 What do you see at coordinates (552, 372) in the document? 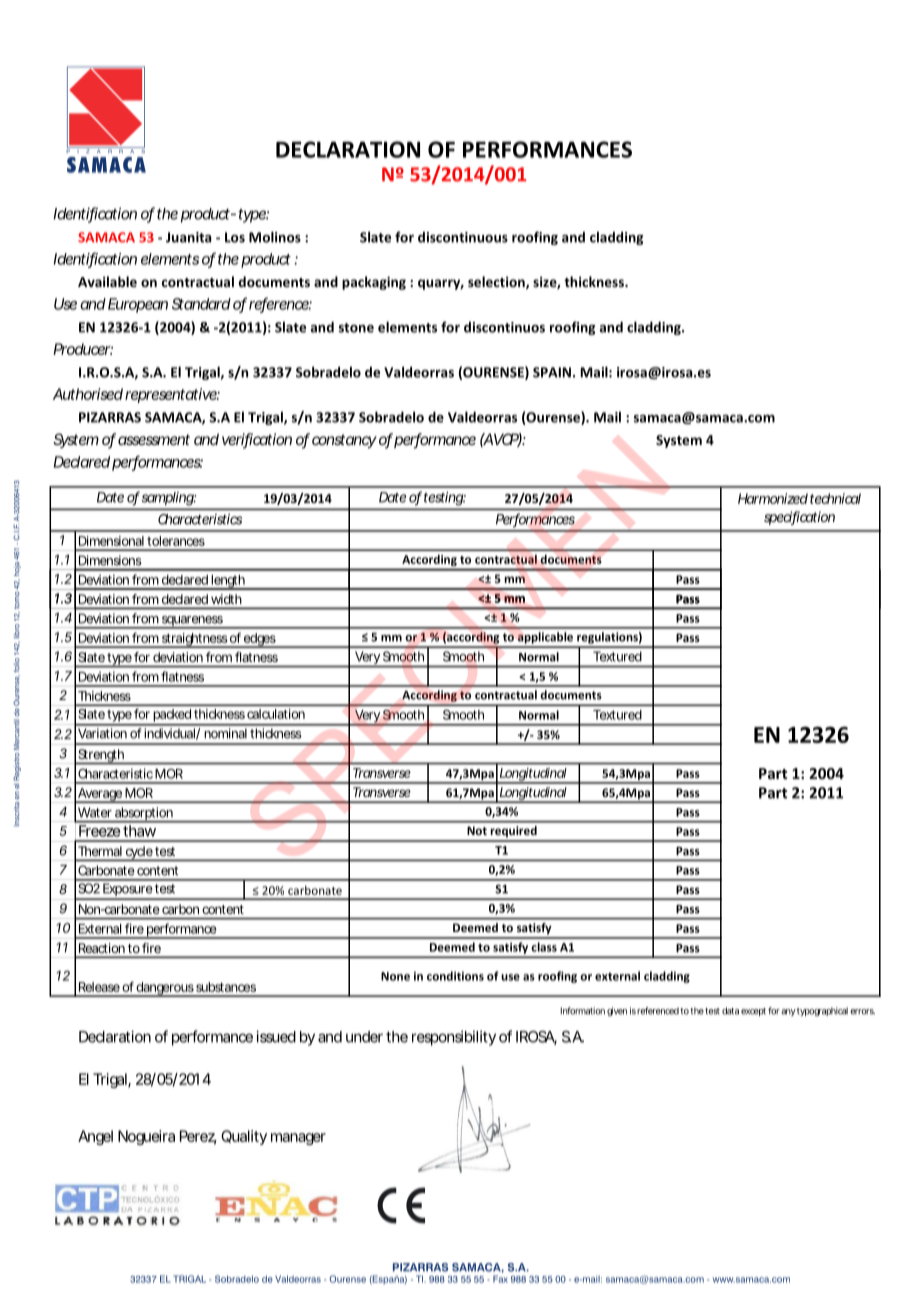
I see `SPAIN` at bounding box center [552, 372].
